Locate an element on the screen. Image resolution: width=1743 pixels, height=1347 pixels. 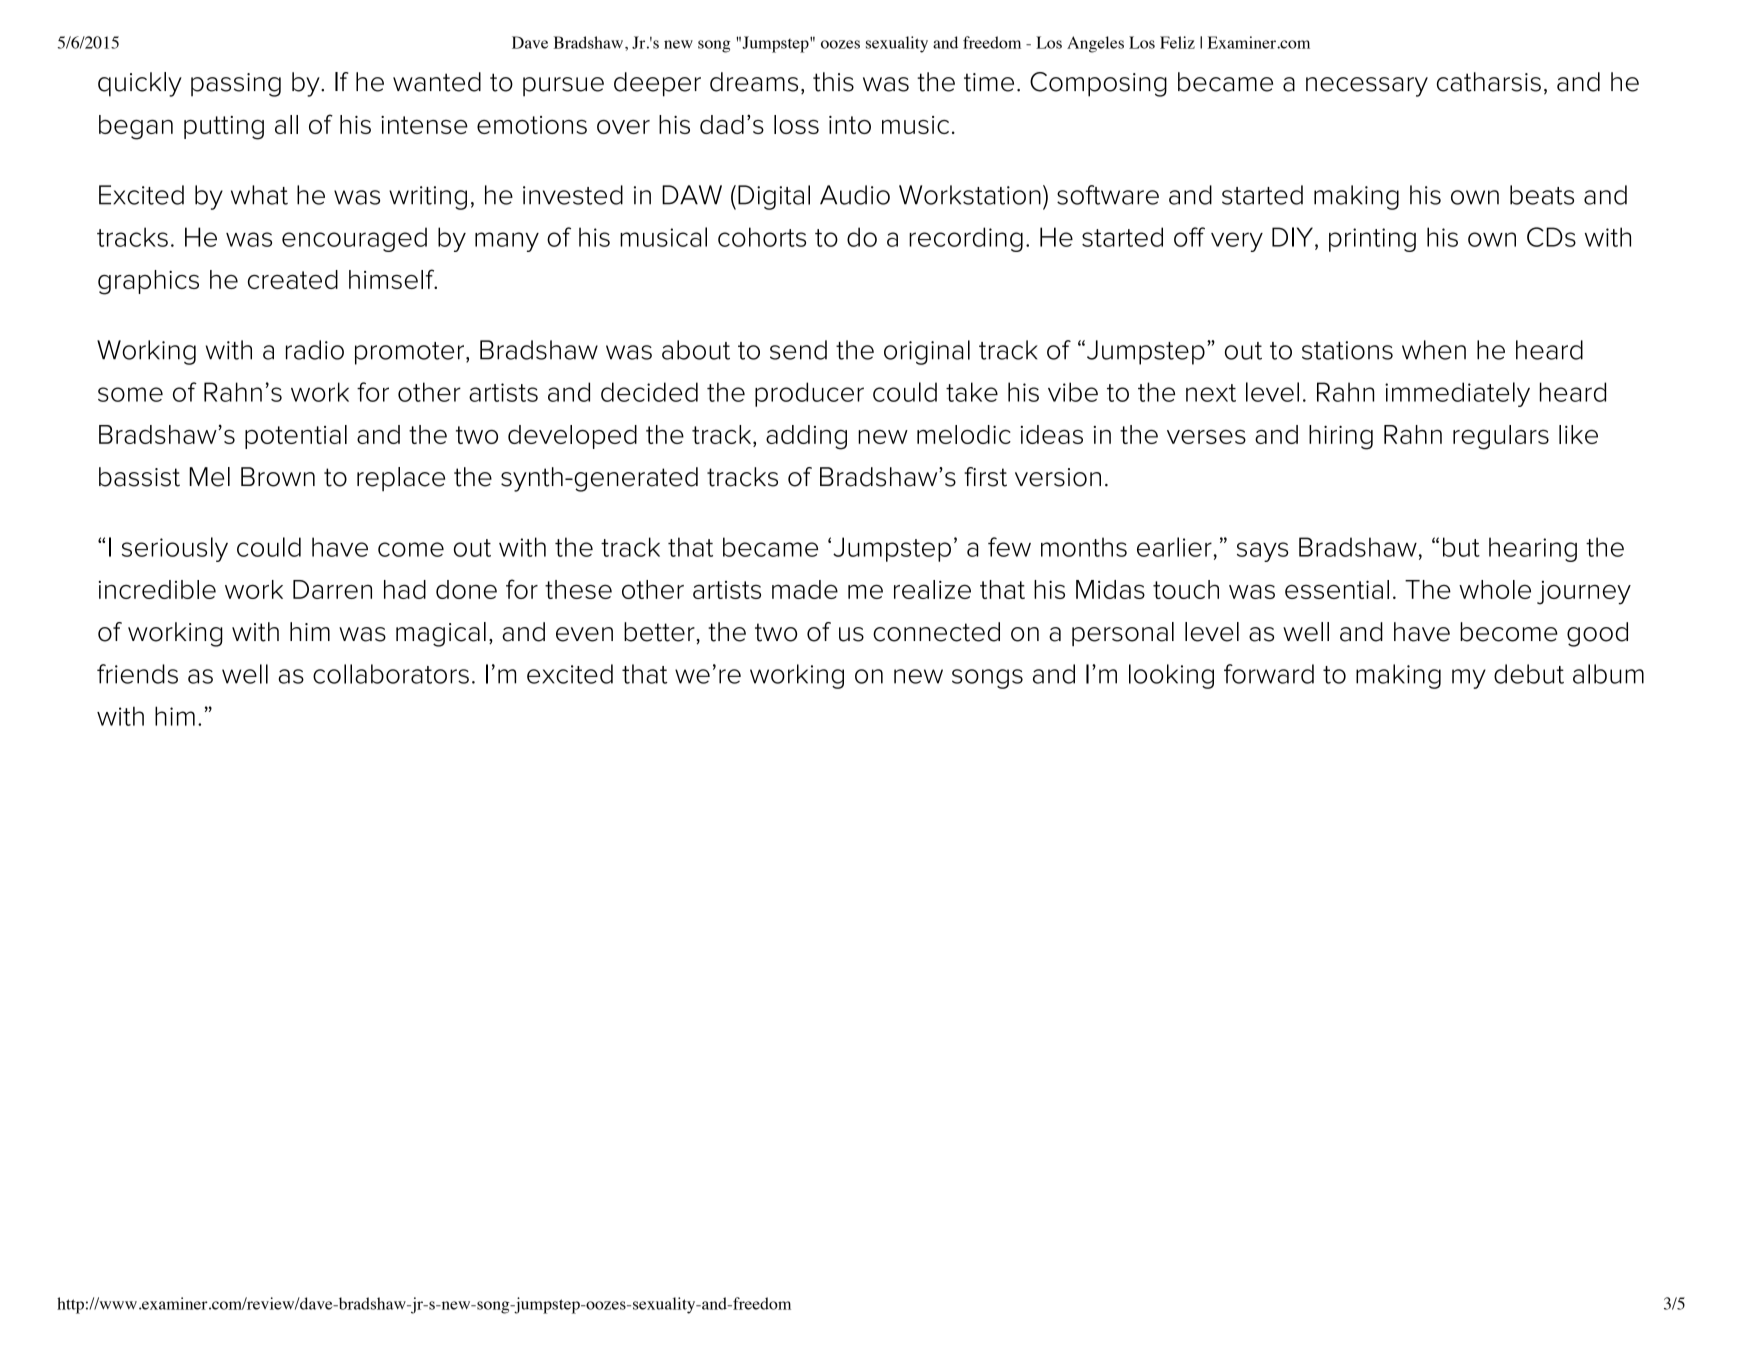
when is located at coordinates (1434, 350).
